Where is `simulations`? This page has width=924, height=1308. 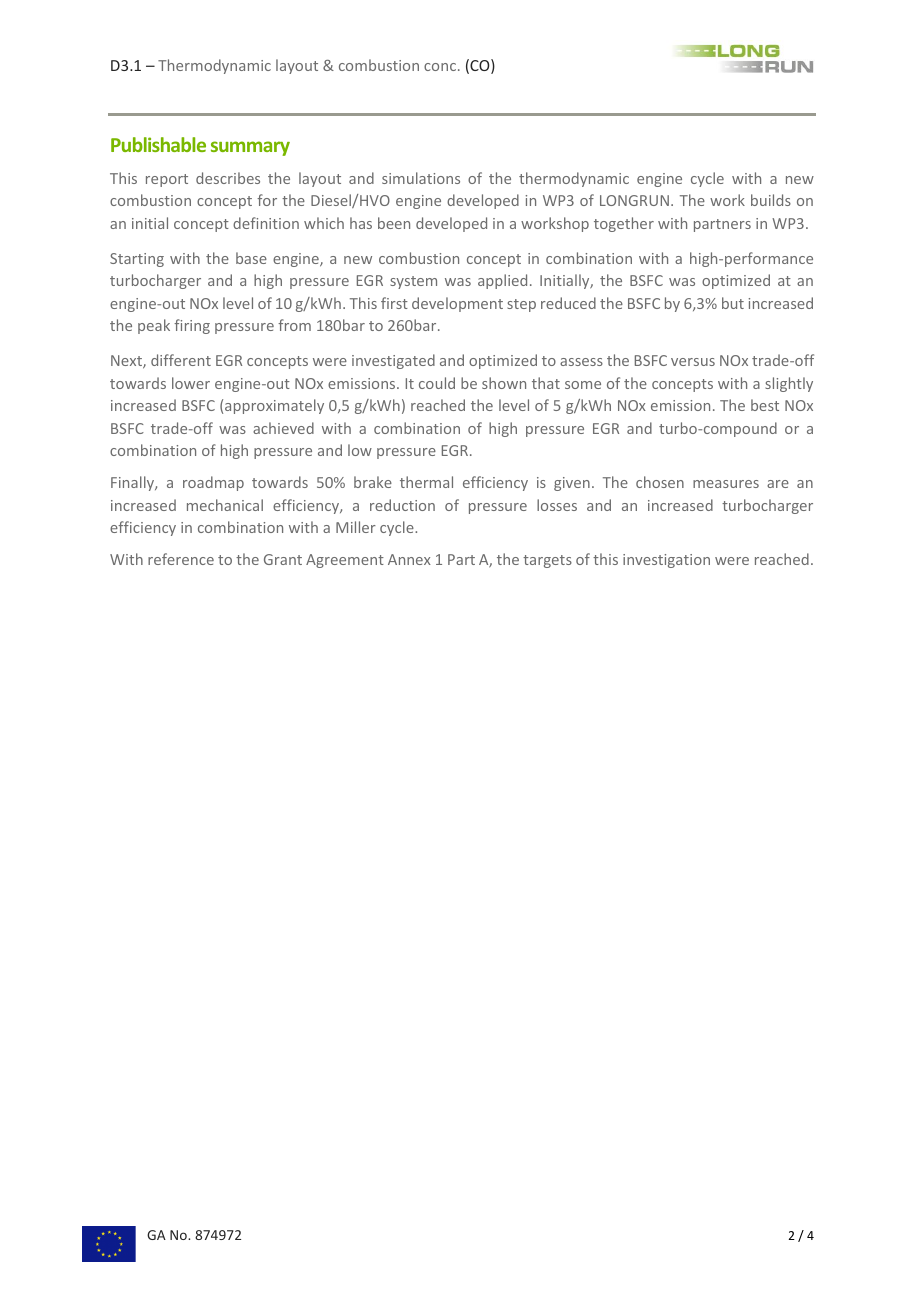
simulations is located at coordinates (421, 178).
